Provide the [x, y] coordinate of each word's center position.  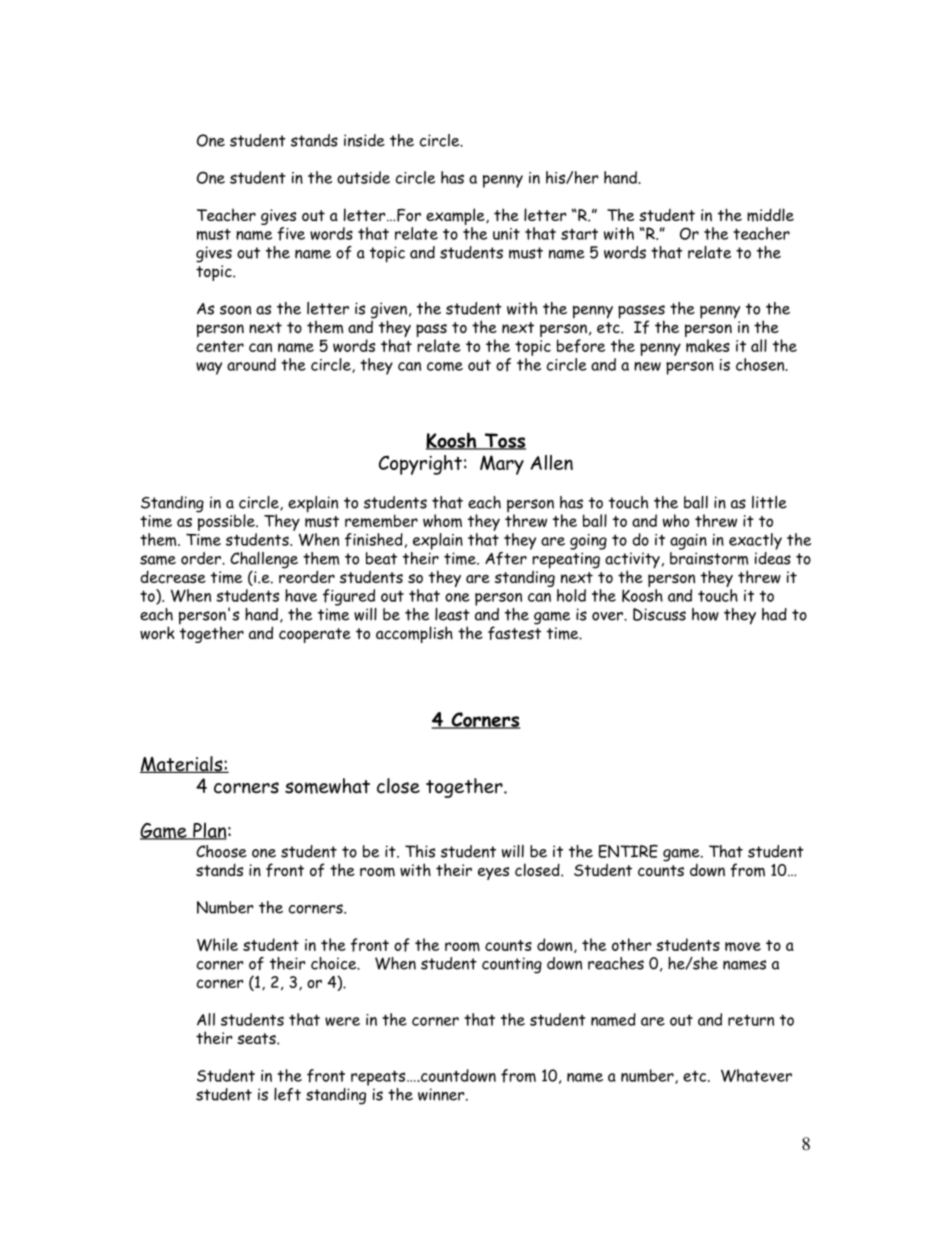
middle [770, 215]
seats [257, 1038]
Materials [182, 764]
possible [227, 521]
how [705, 614]
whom [442, 521]
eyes [493, 873]
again [688, 542]
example [456, 218]
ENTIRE [628, 851]
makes [708, 346]
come [445, 366]
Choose [221, 851]
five [291, 234]
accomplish [414, 634]
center [220, 346]
